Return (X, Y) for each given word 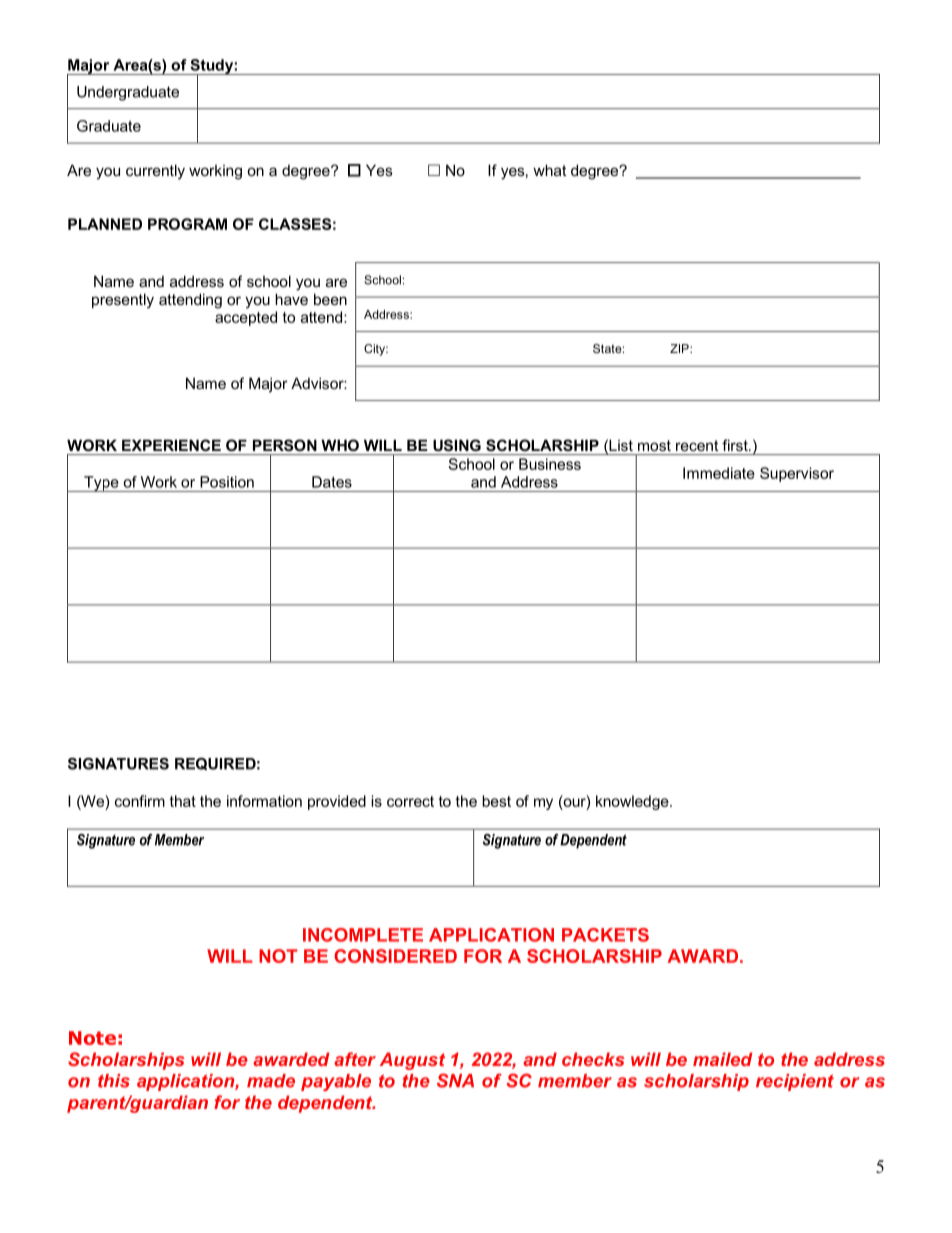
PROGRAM (187, 224)
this (114, 1081)
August (412, 1061)
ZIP (680, 348)
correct (410, 801)
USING (457, 445)
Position (227, 482)
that (183, 801)
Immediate (719, 473)
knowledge (633, 802)
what (549, 170)
